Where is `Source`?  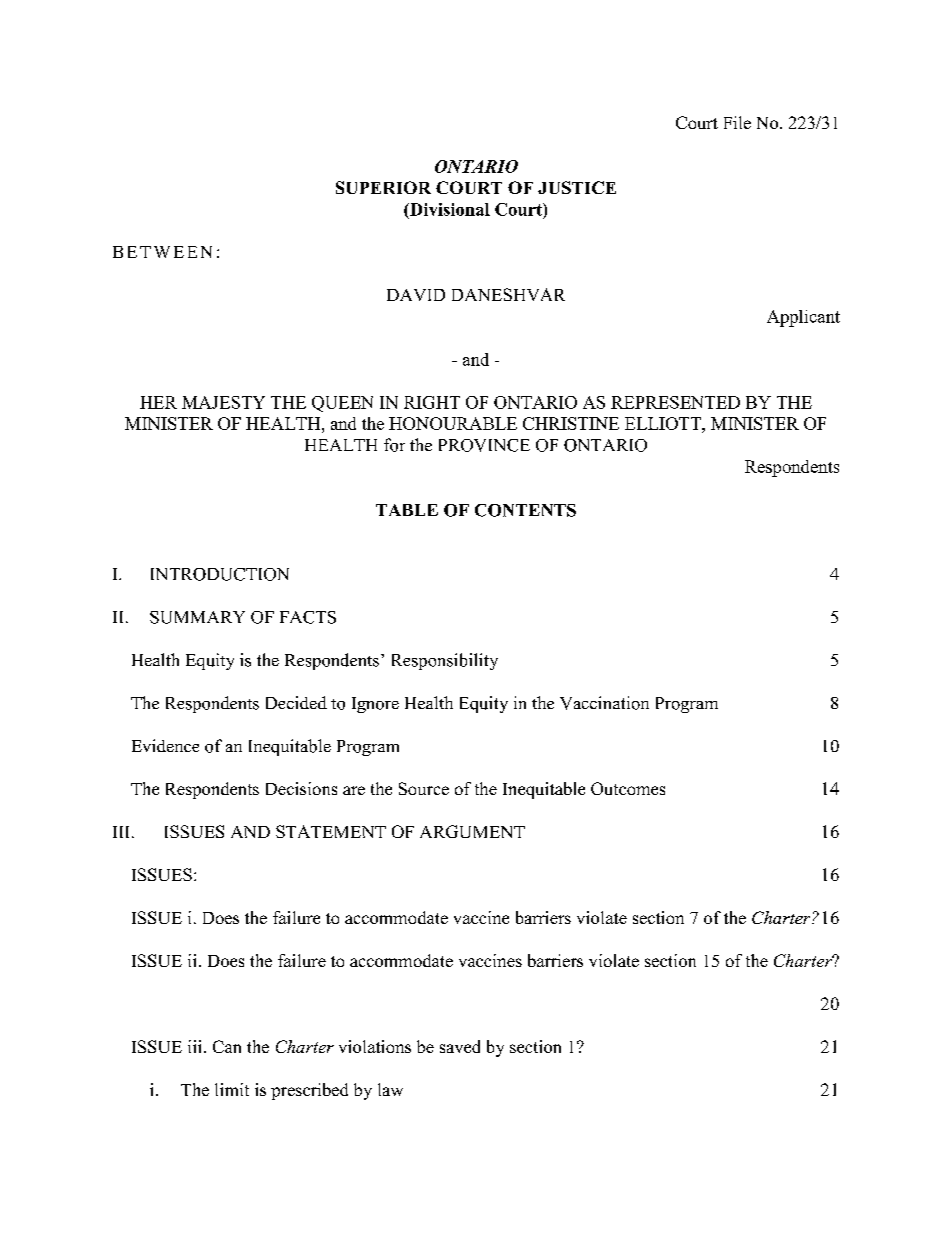 Source is located at coordinates (424, 788).
